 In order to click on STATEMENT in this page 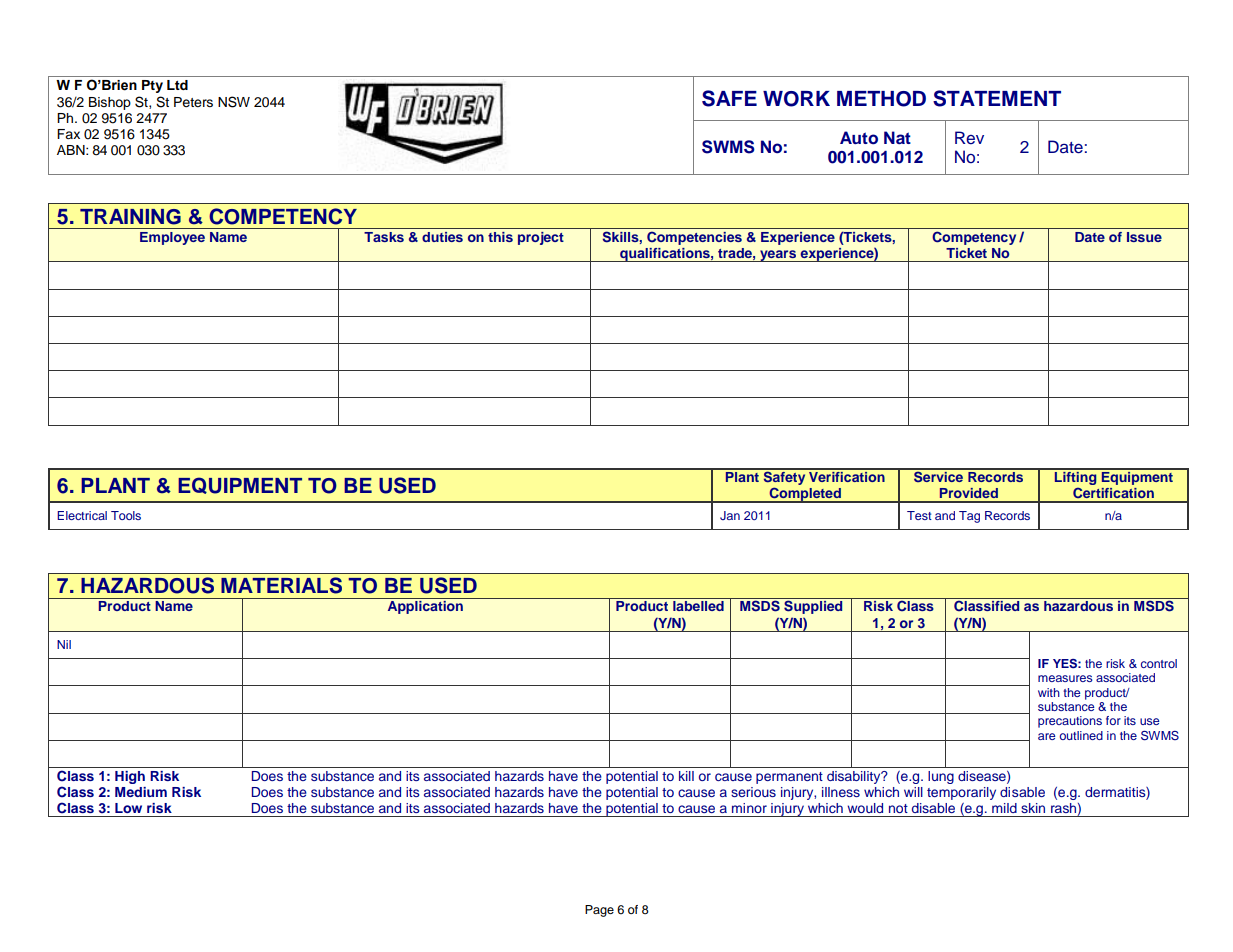, I will do `click(997, 98)`.
